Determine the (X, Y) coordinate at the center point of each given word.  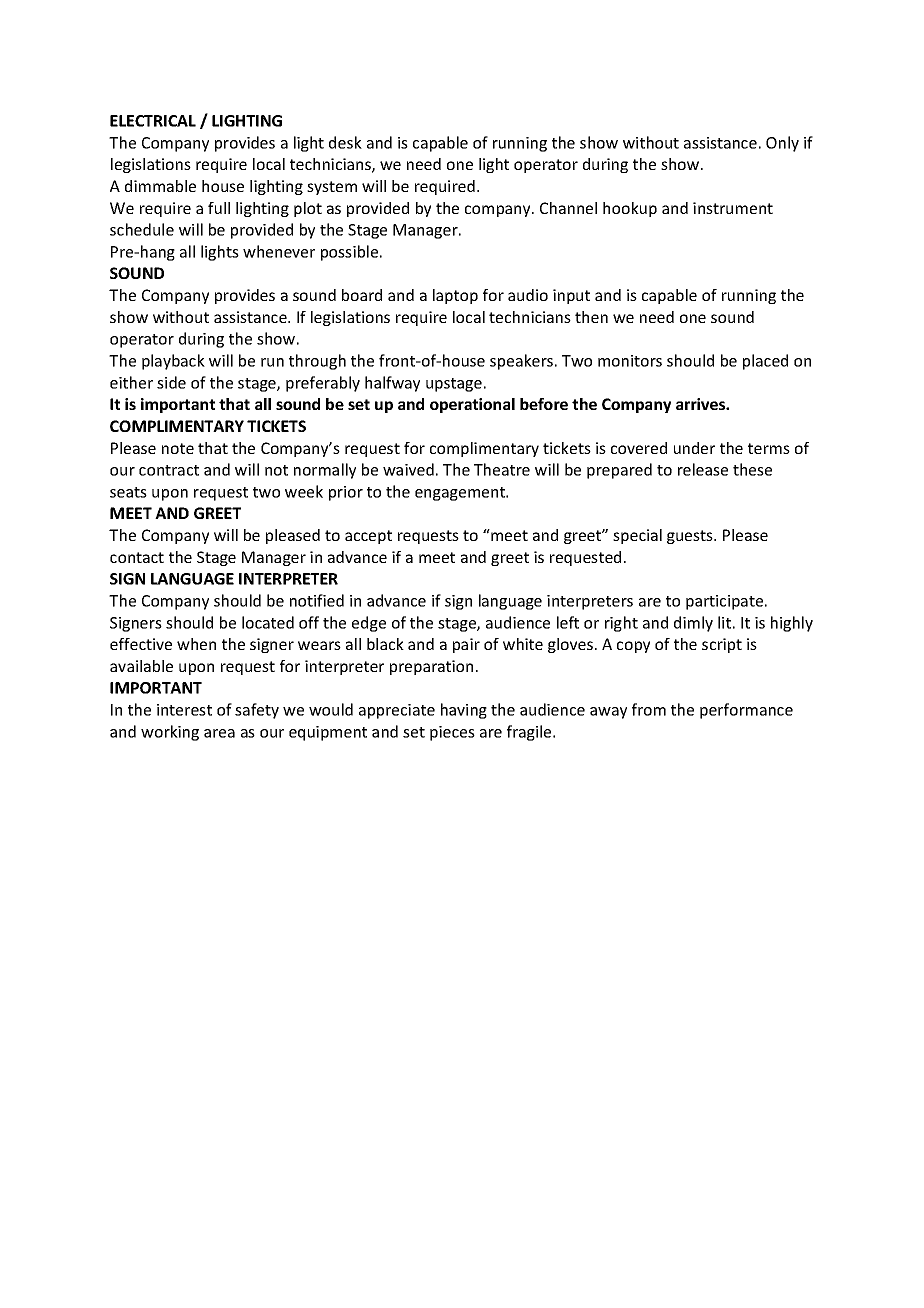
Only (782, 144)
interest (184, 710)
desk (345, 142)
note (178, 448)
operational (472, 405)
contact (137, 557)
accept (368, 537)
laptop (455, 296)
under (694, 448)
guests (691, 537)
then (591, 317)
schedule (142, 229)
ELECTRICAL (153, 121)
